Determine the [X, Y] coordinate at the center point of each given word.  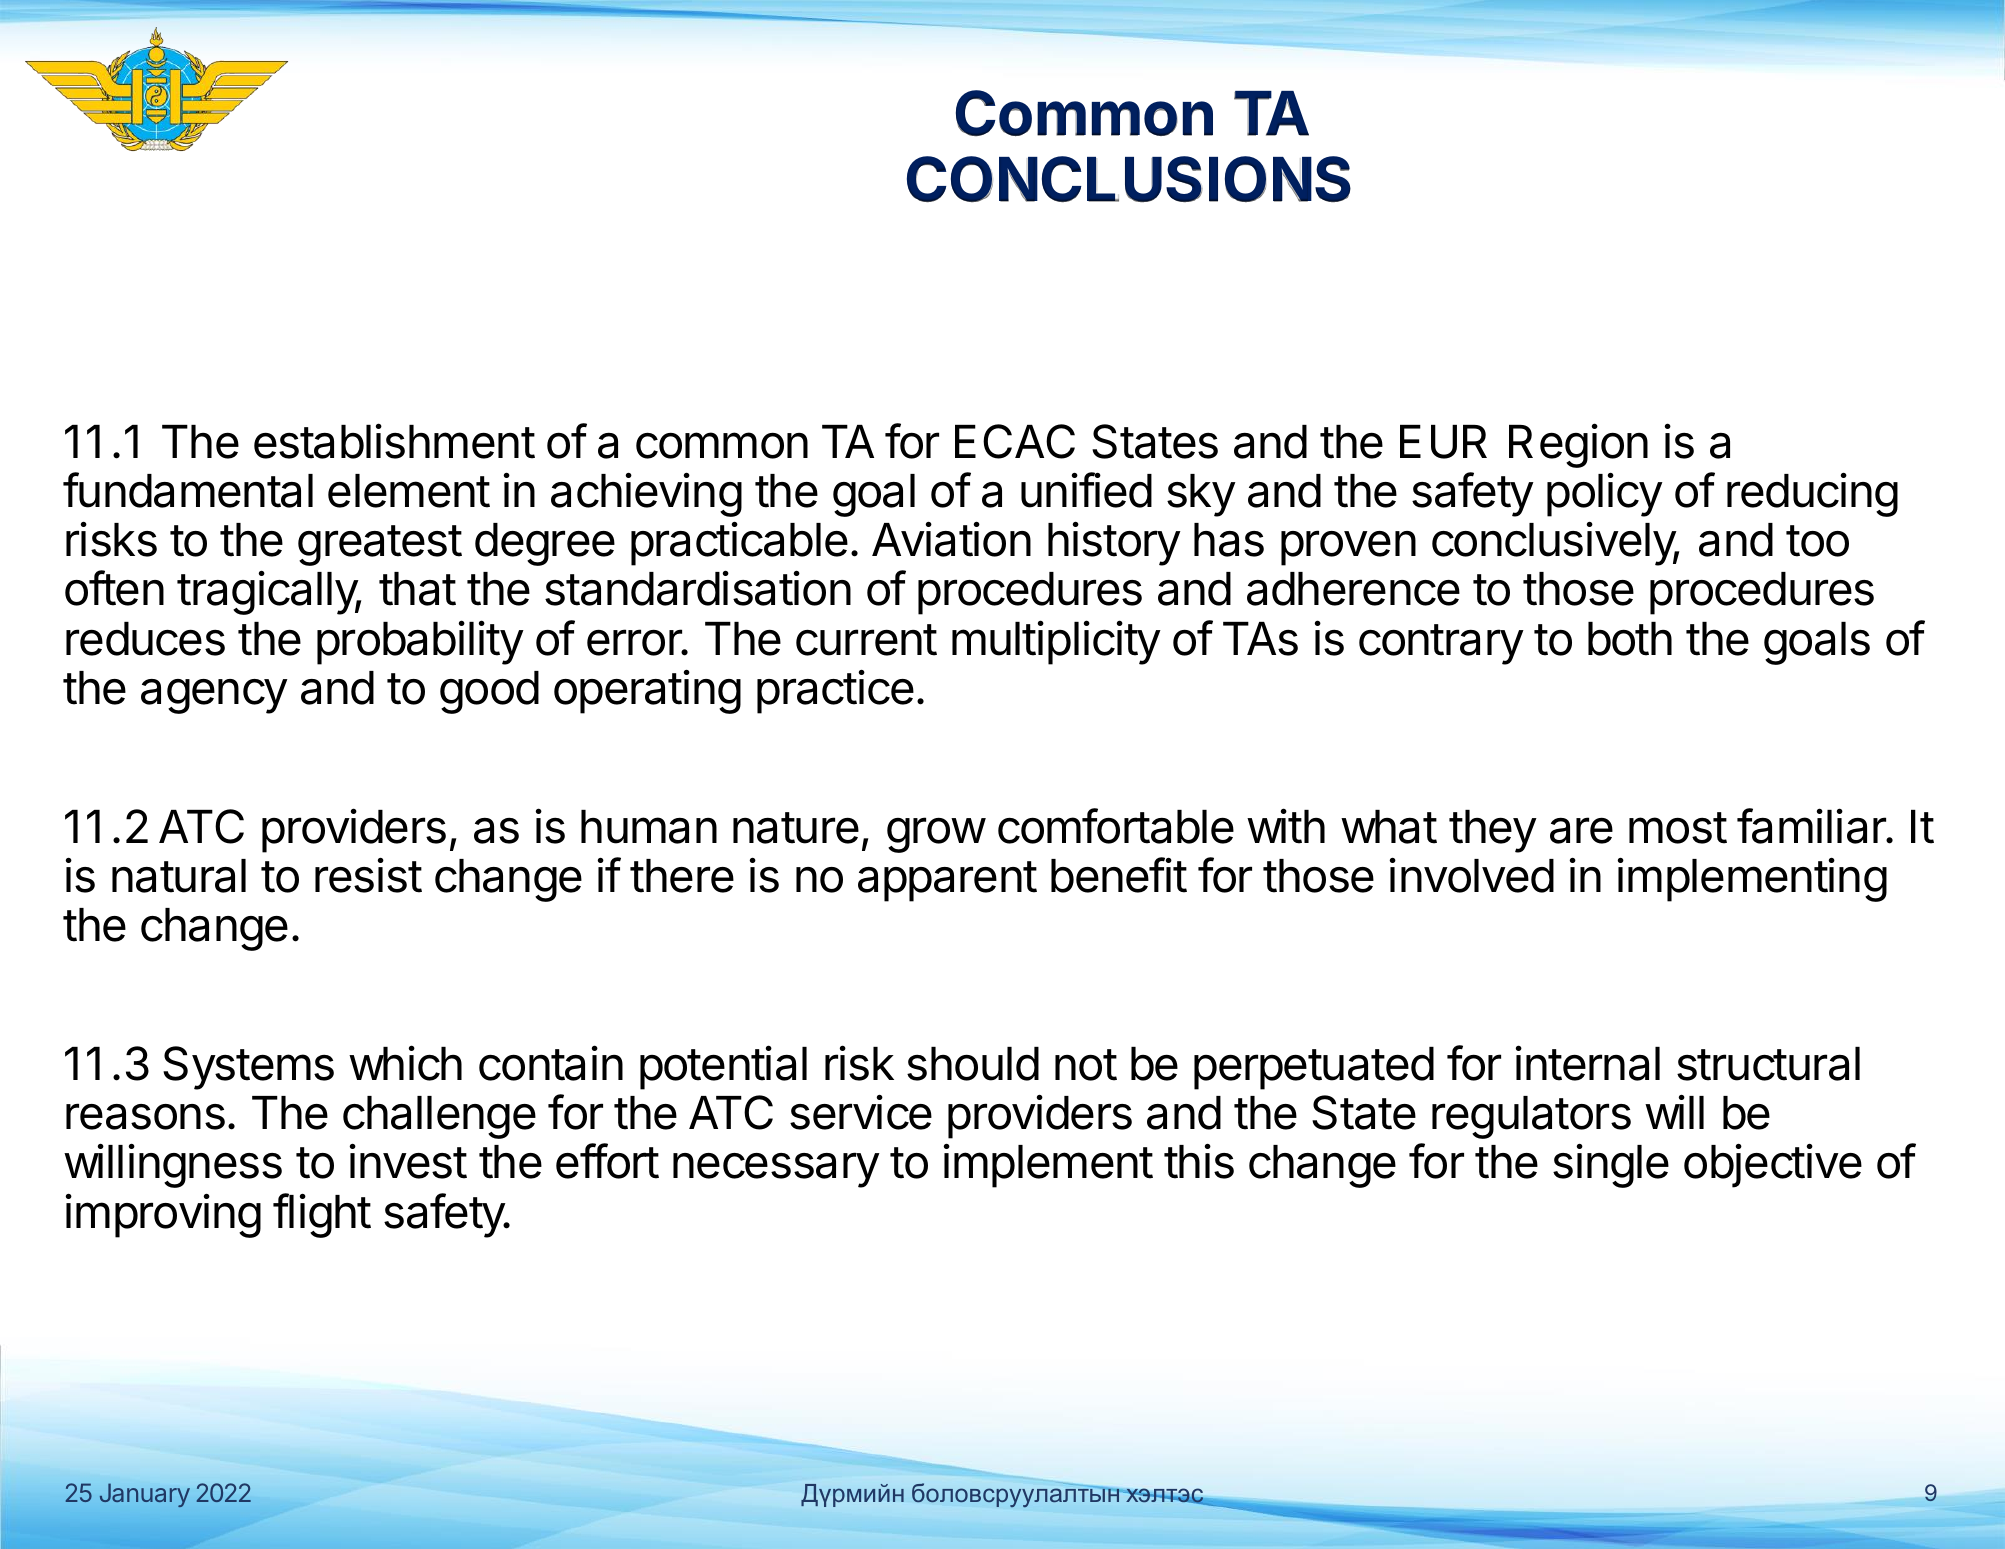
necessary [776, 1170]
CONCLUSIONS [1129, 179]
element [409, 491]
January [145, 1495]
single [1611, 1166]
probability [420, 642]
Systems [248, 1068]
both [1630, 639]
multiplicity [1056, 642]
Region [1578, 445]
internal [1588, 1063]
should [973, 1064]
